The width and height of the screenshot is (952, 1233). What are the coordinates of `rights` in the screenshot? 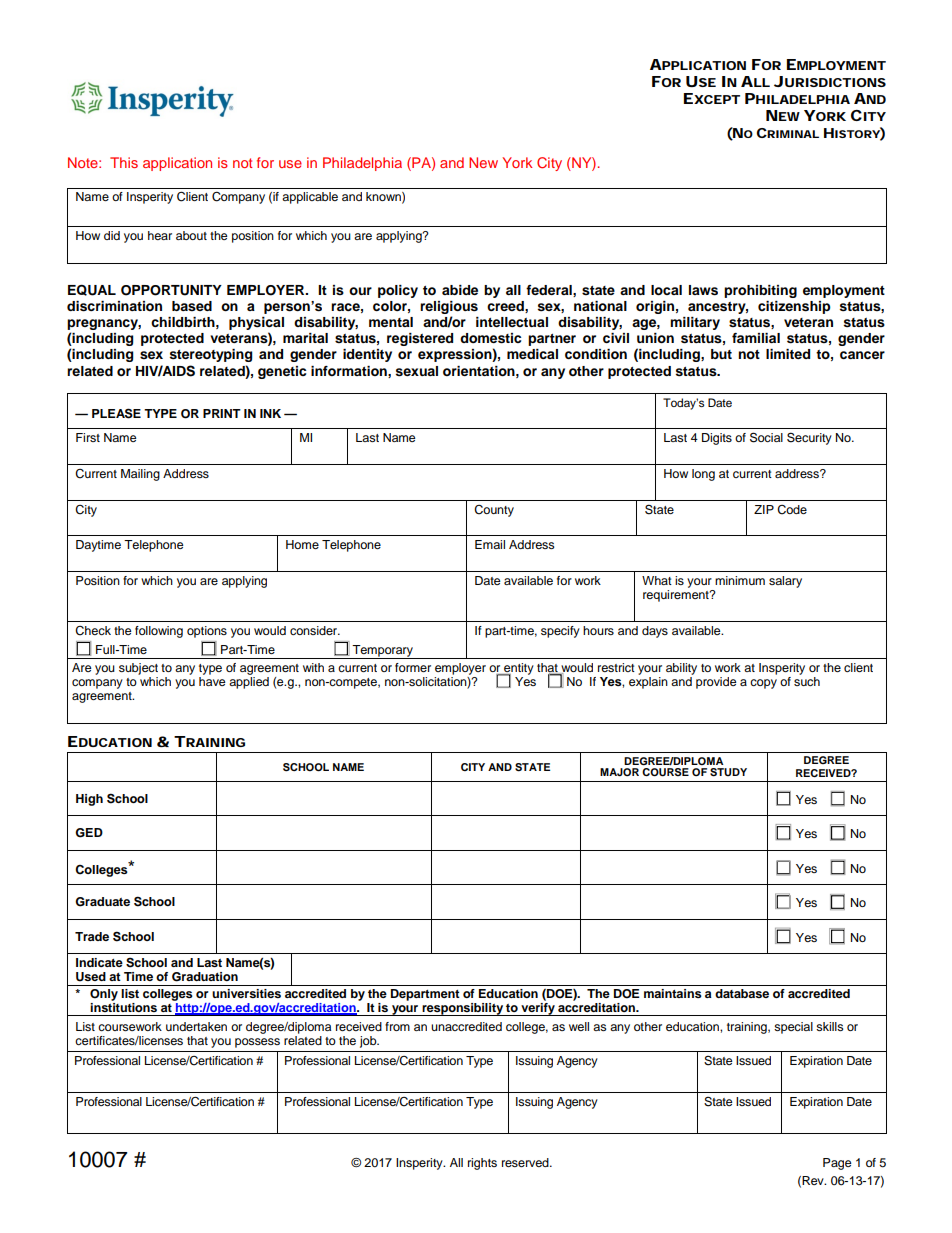 It's located at (482, 1164).
